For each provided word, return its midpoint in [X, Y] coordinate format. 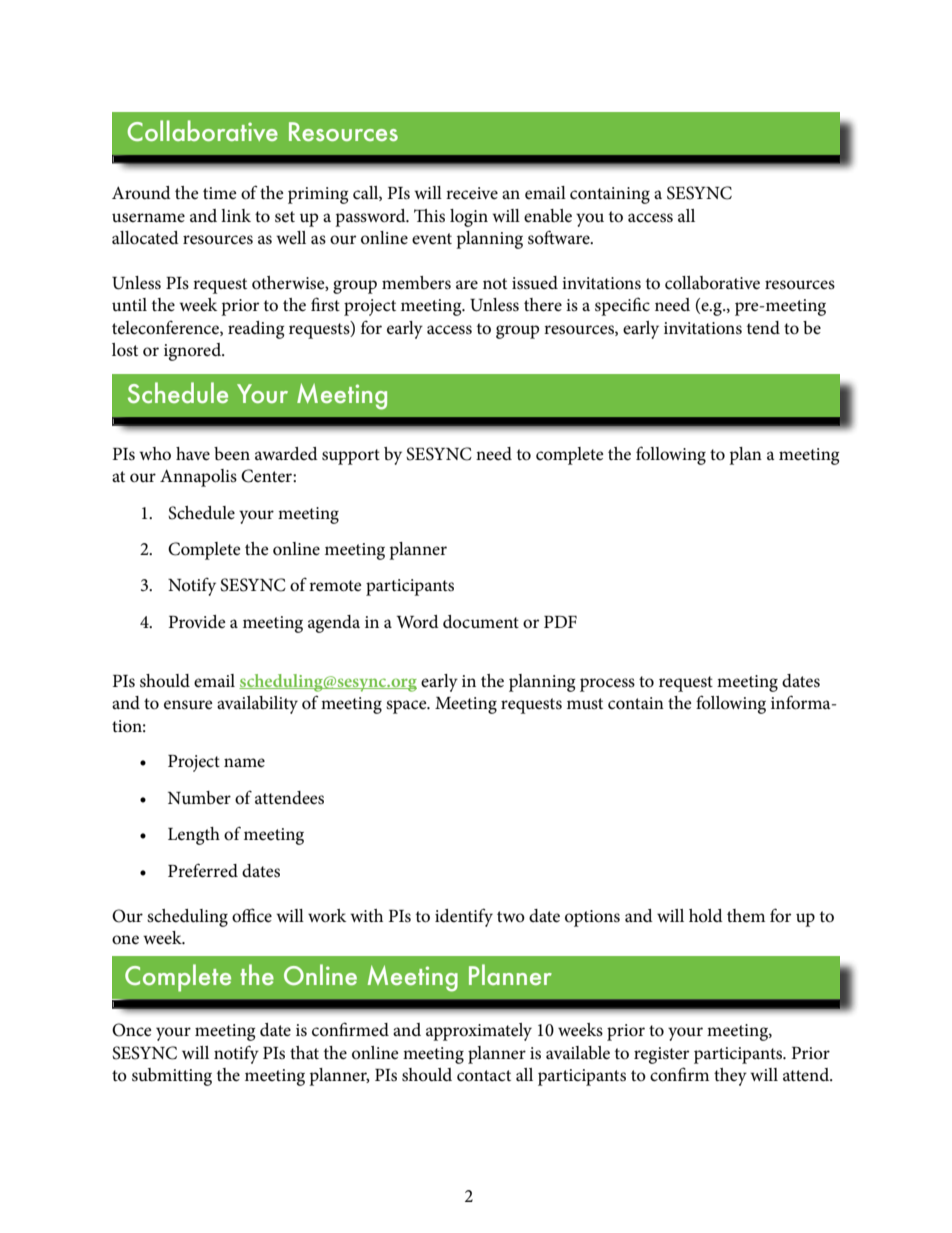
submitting [172, 1077]
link [236, 215]
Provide [197, 622]
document [481, 622]
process [607, 685]
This [429, 216]
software [560, 237]
